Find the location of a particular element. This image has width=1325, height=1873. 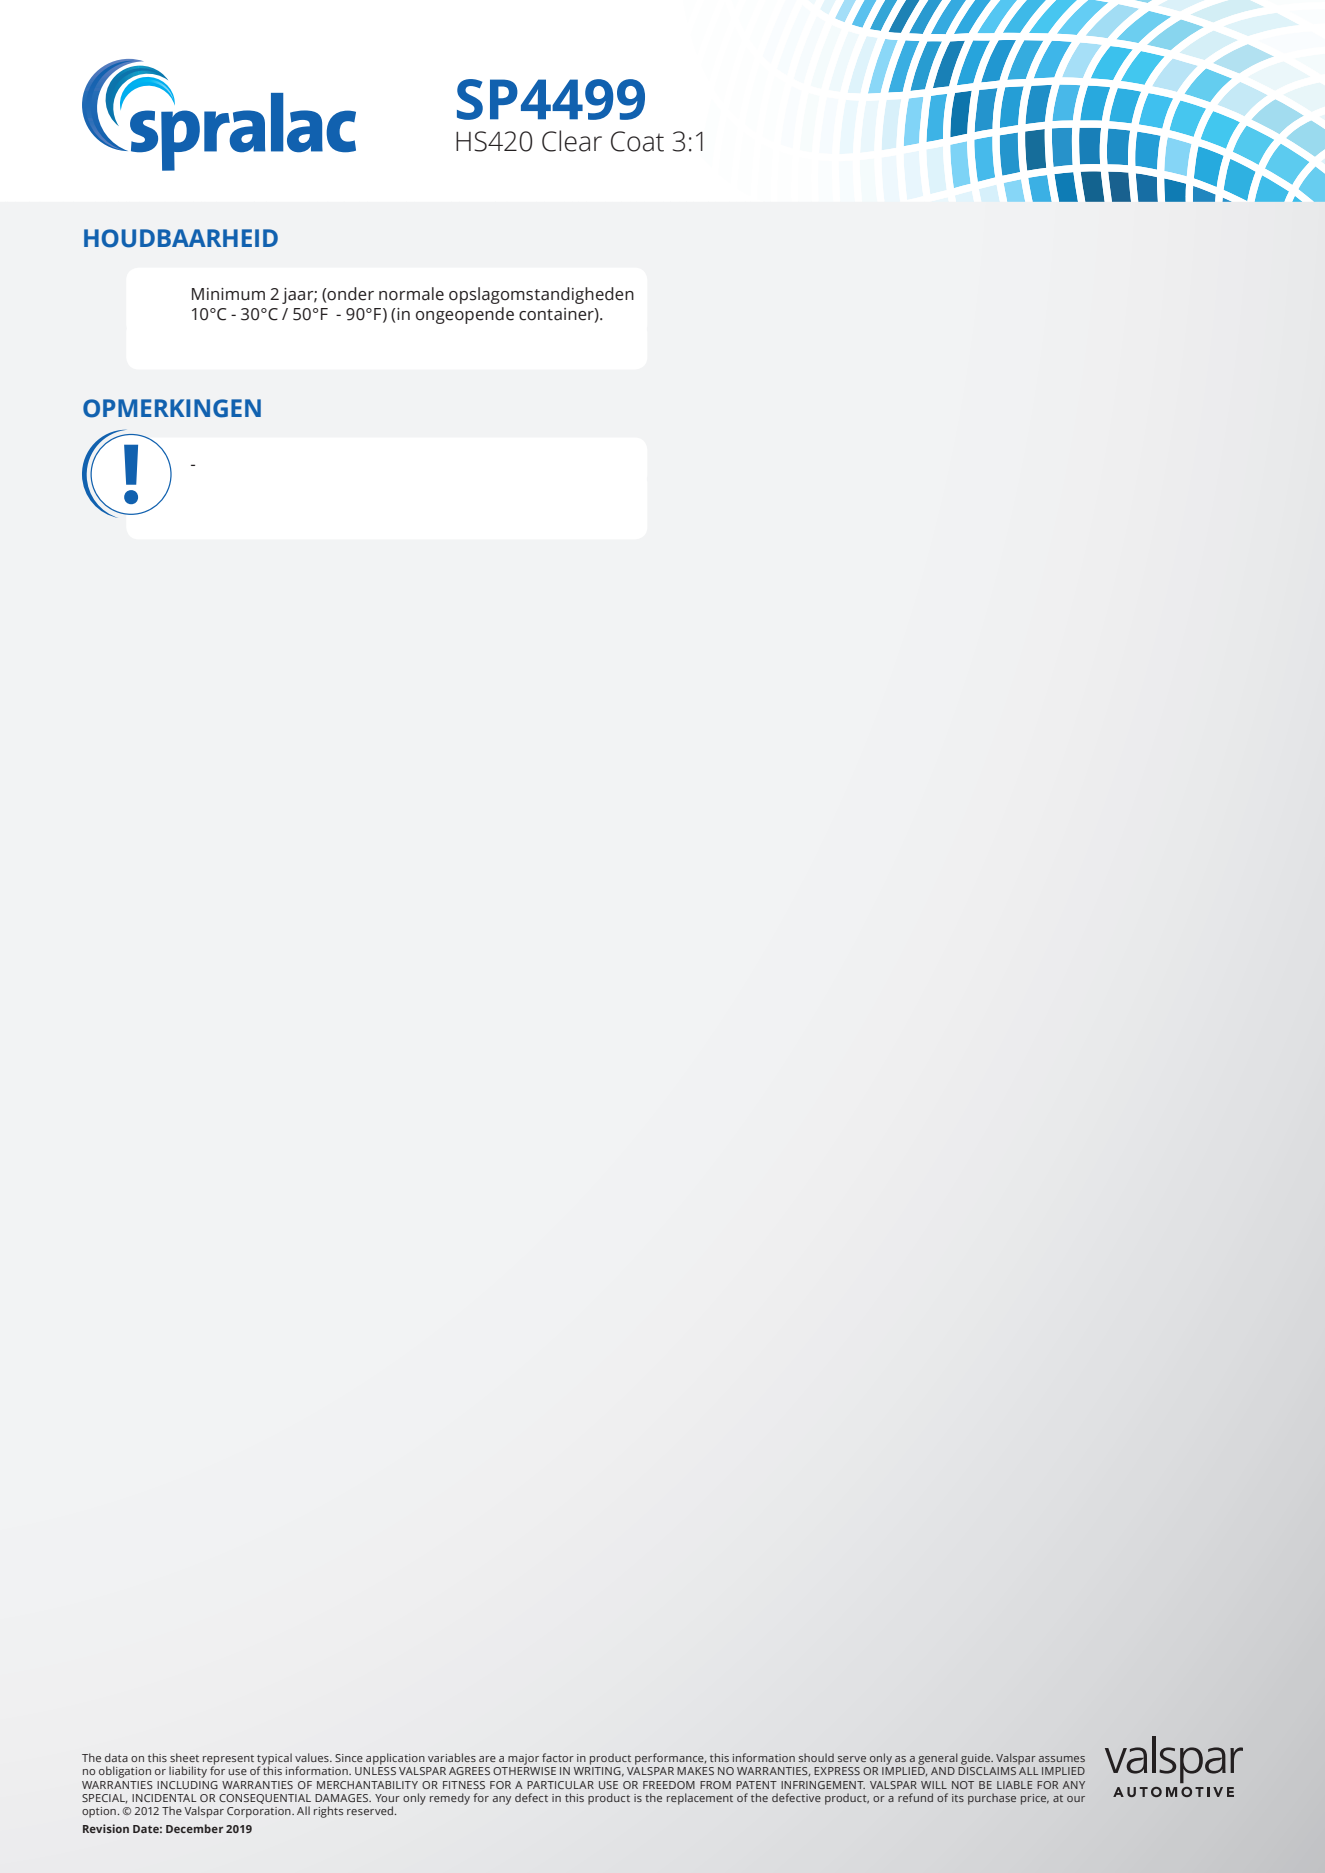

normale is located at coordinates (411, 294).
